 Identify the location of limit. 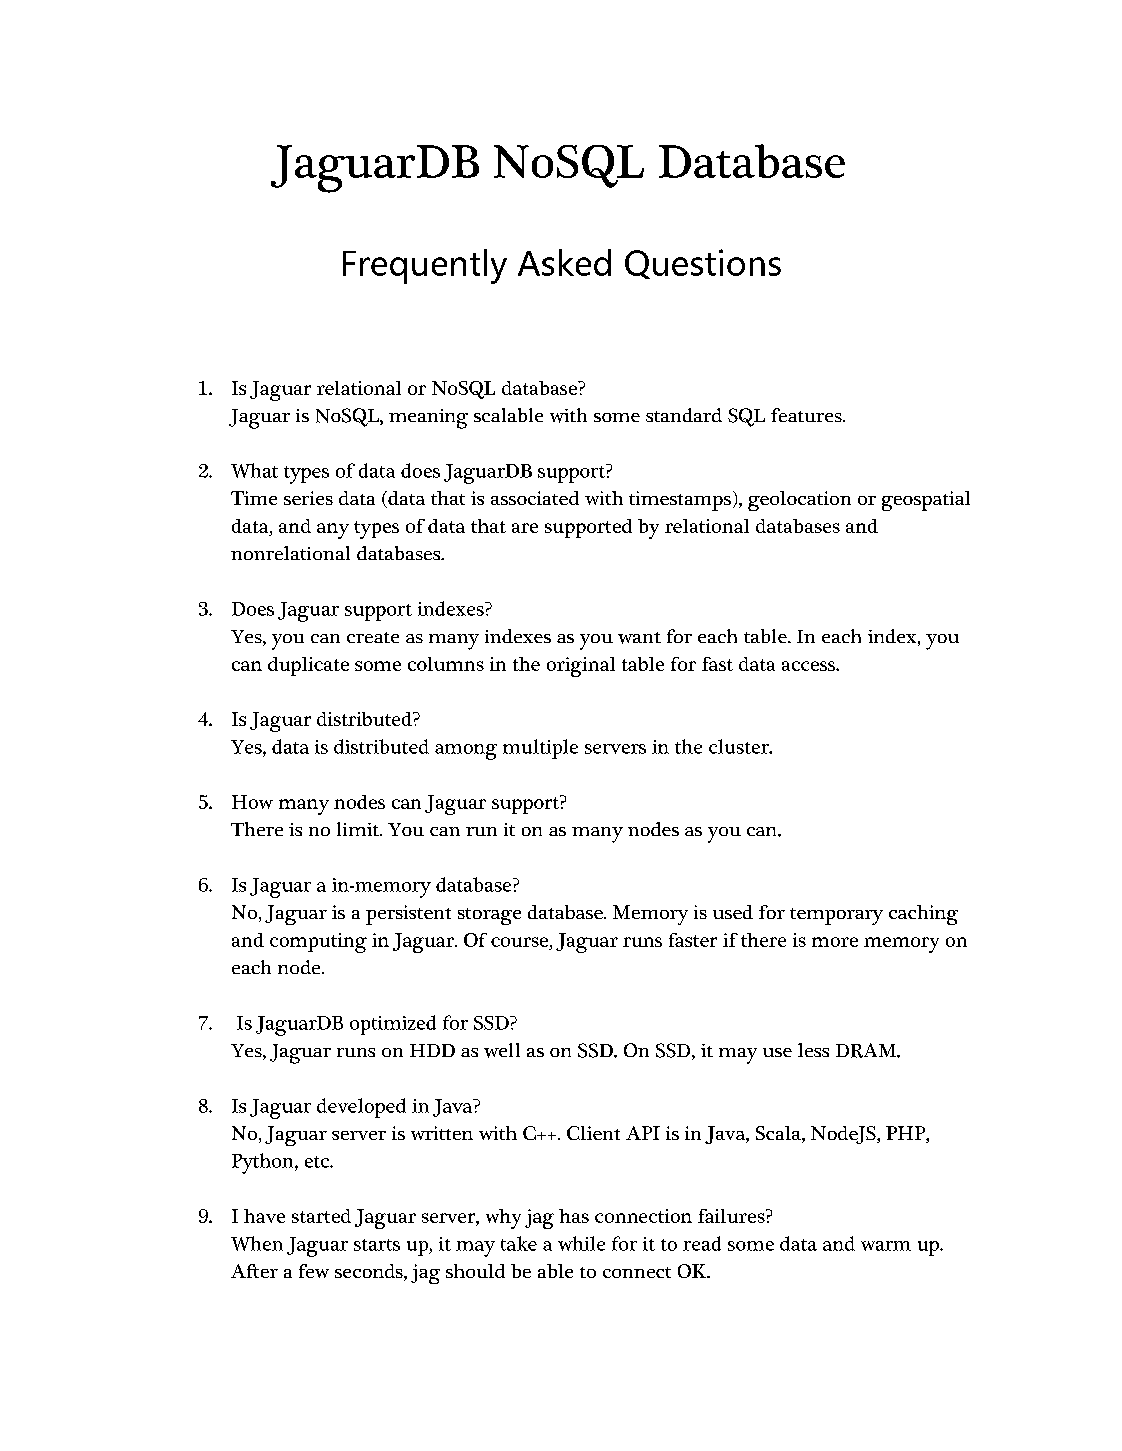
(359, 829).
